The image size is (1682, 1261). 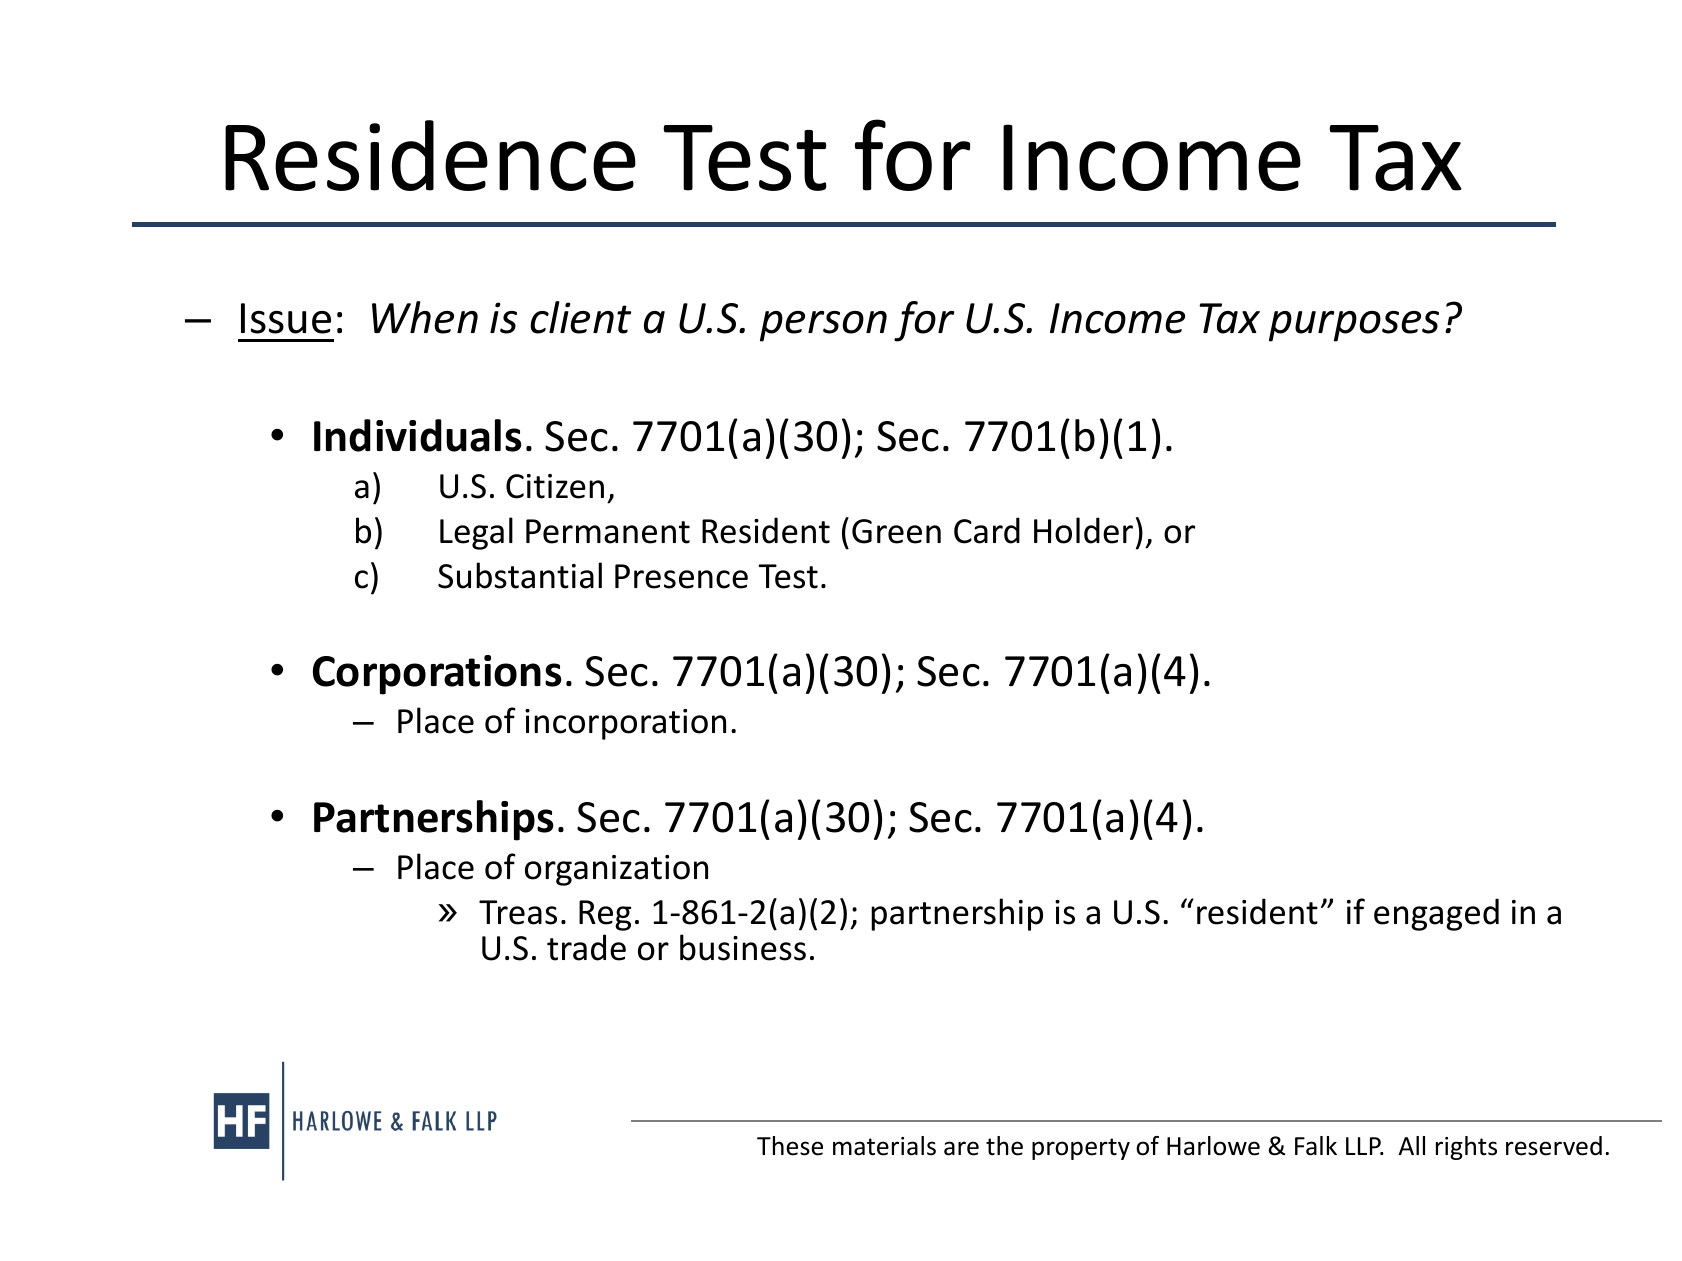 I want to click on organization, so click(x=616, y=870).
